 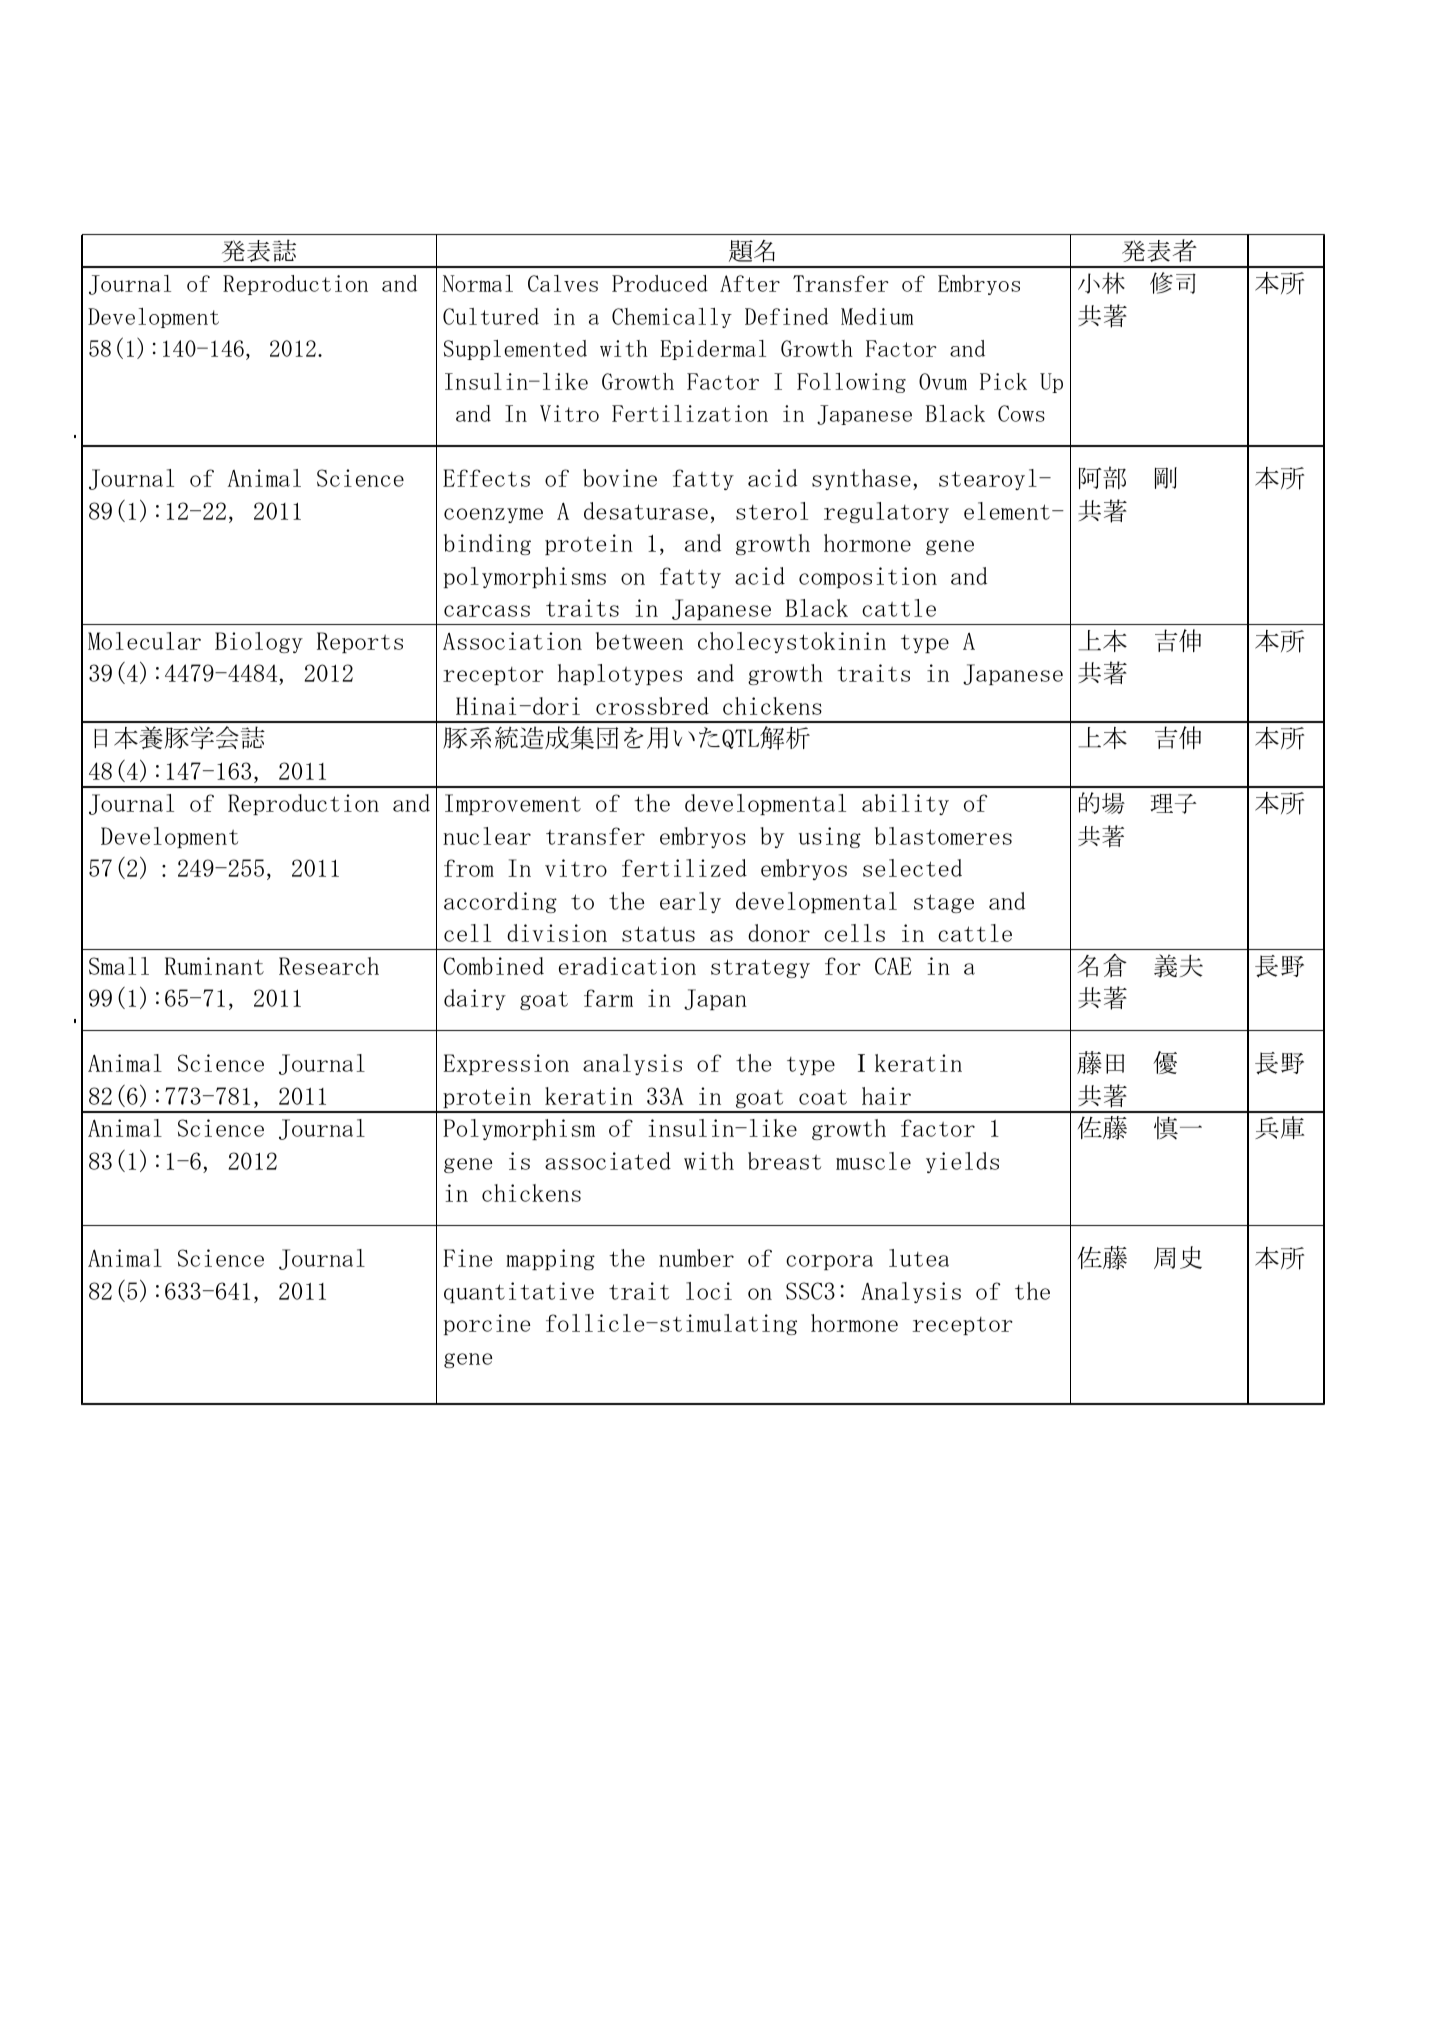 I want to click on Calves, so click(x=563, y=283).
